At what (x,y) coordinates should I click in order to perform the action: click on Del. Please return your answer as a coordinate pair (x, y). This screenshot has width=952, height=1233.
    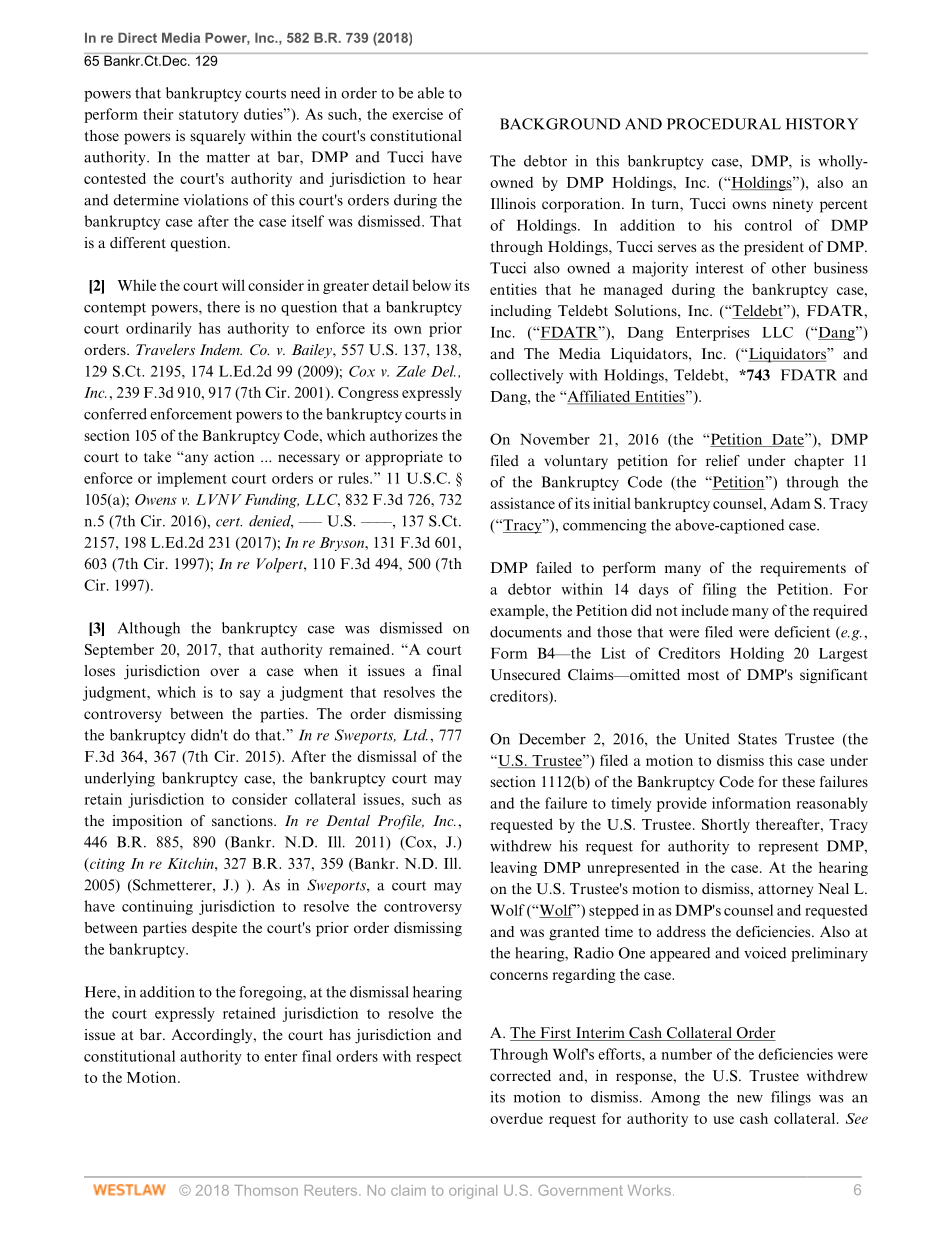
    Looking at the image, I should click on (443, 371).
